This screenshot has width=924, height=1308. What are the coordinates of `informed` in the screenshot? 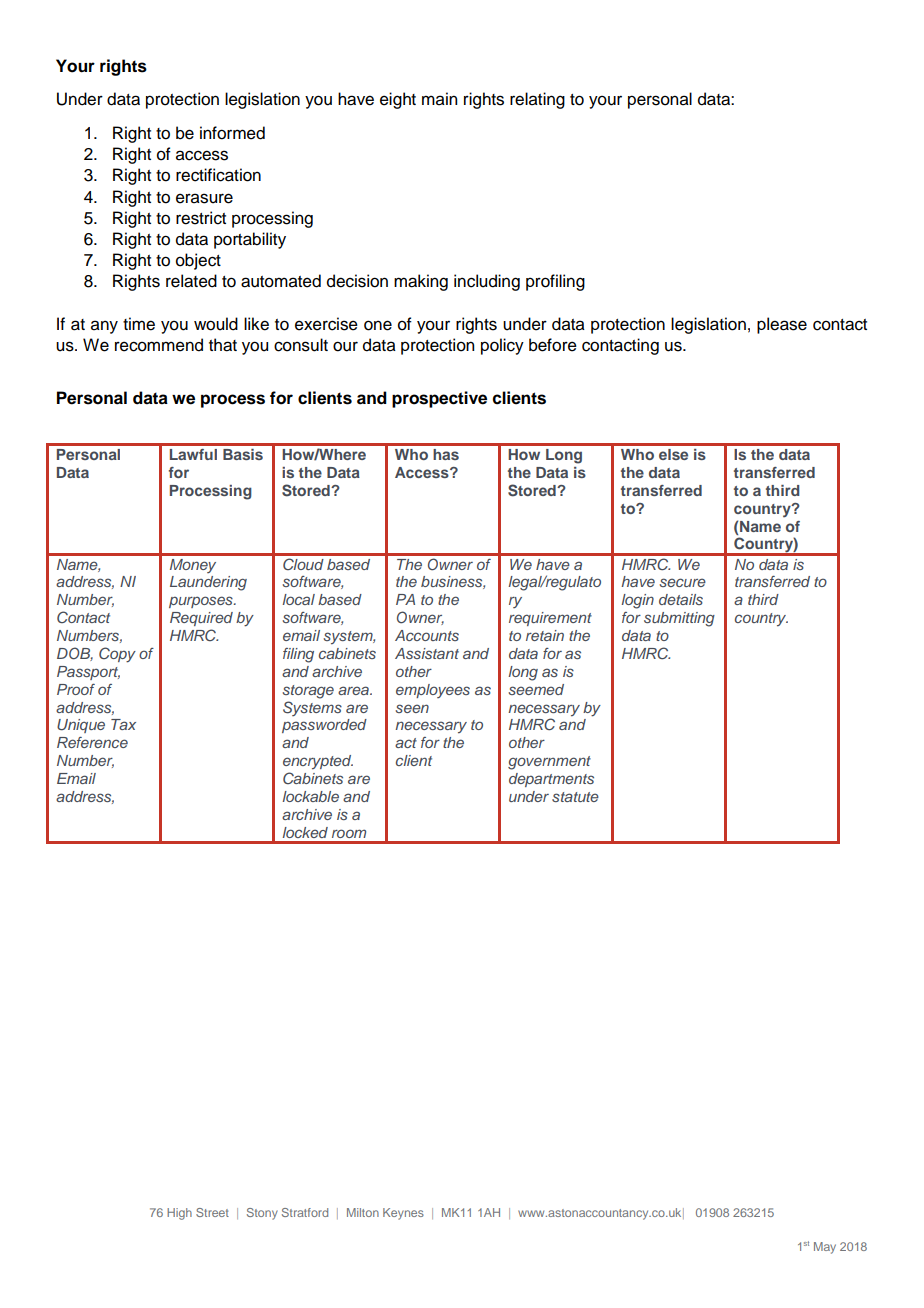 It's located at (232, 133).
